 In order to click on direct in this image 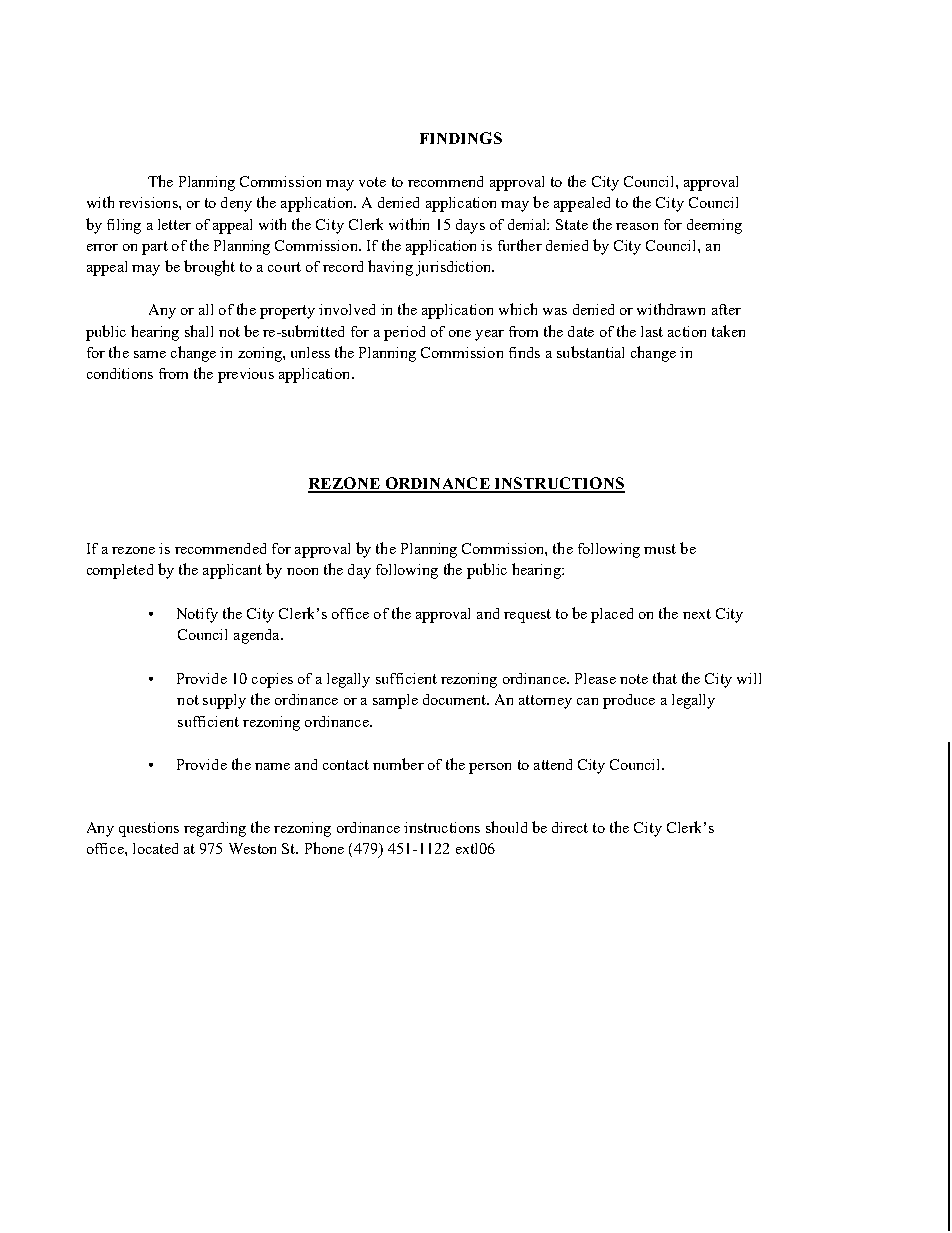, I will do `click(570, 827)`.
